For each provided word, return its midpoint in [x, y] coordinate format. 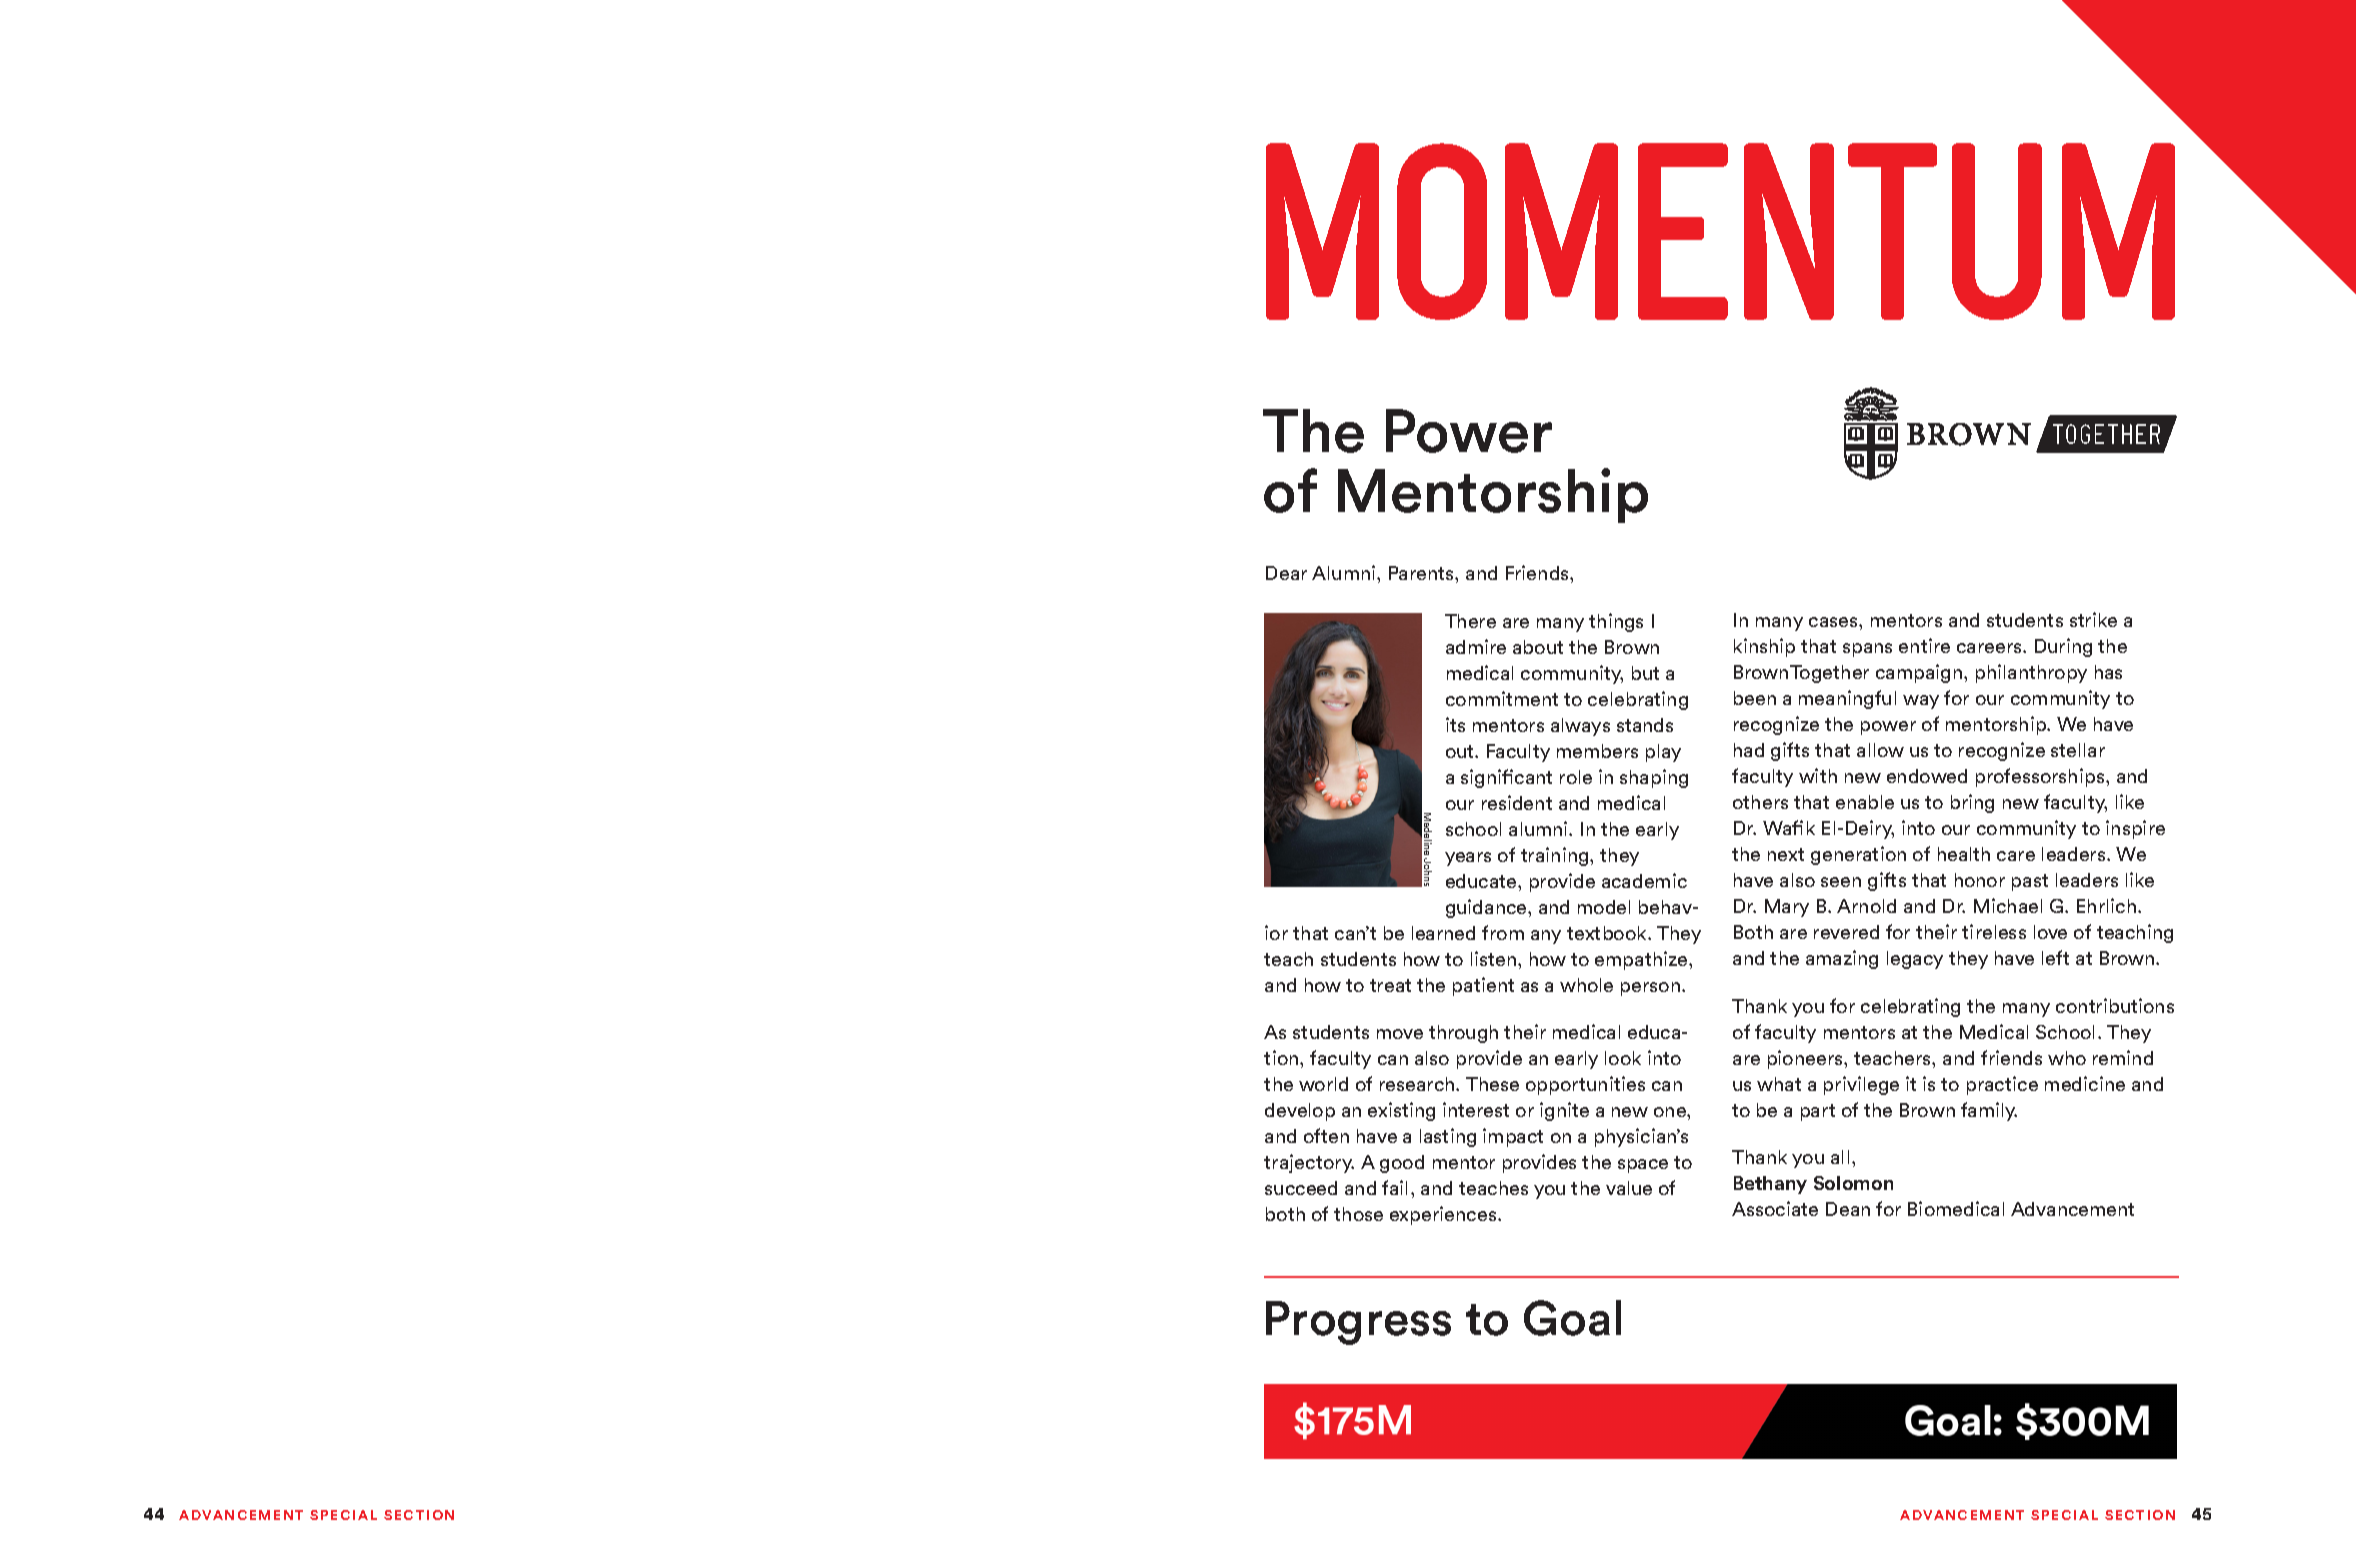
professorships [2041, 777]
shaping [1654, 778]
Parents [1422, 573]
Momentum [1720, 231]
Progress [1358, 1323]
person [1650, 989]
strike [2093, 619]
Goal [1572, 1318]
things [1616, 622]
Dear [1286, 573]
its [1455, 724]
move [1400, 1034]
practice [2002, 1085]
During [2063, 647]
